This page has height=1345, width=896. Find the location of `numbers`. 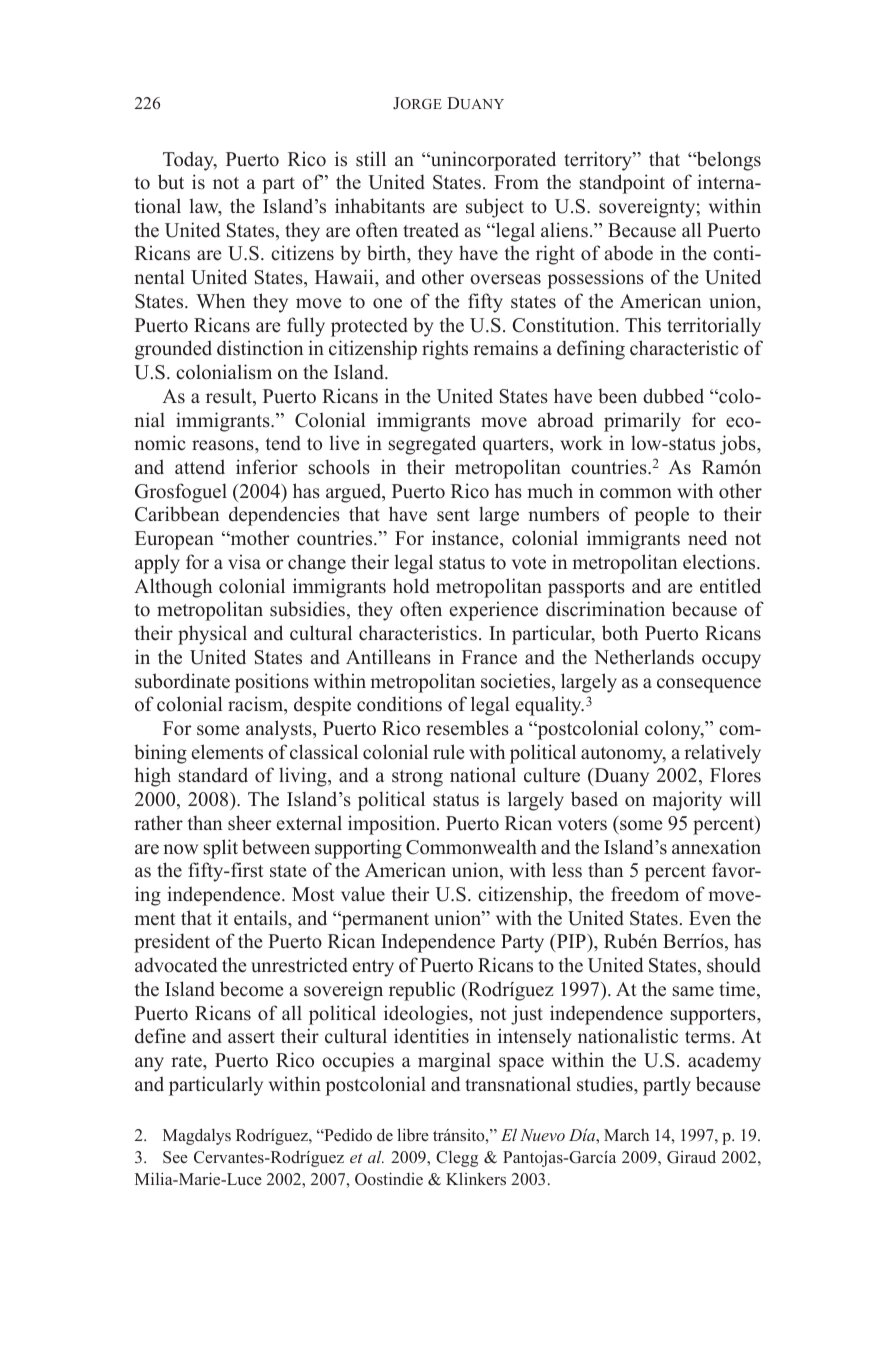

numbers is located at coordinates (563, 514).
